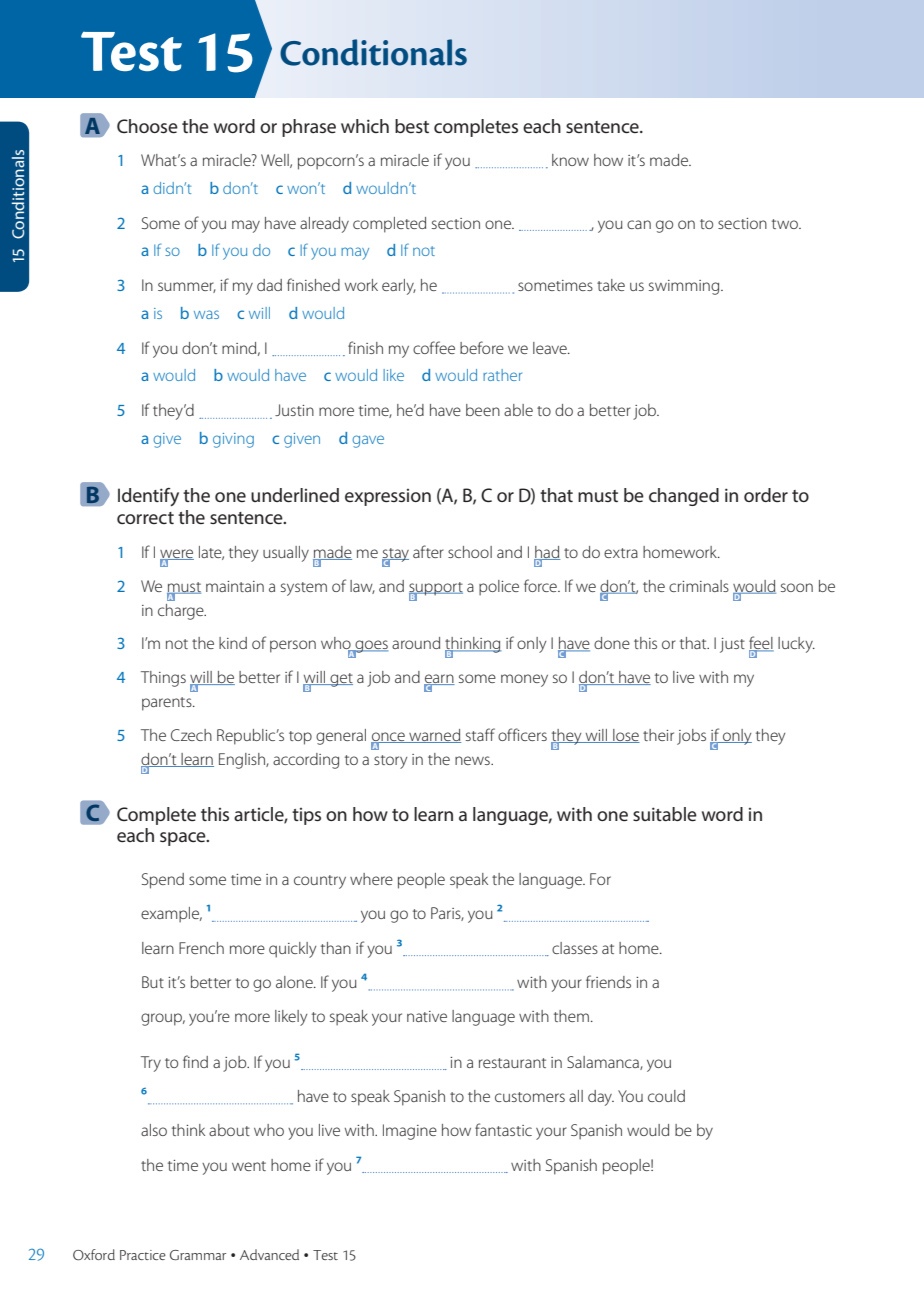  What do you see at coordinates (410, 1132) in the page?
I see `Imagine` at bounding box center [410, 1132].
